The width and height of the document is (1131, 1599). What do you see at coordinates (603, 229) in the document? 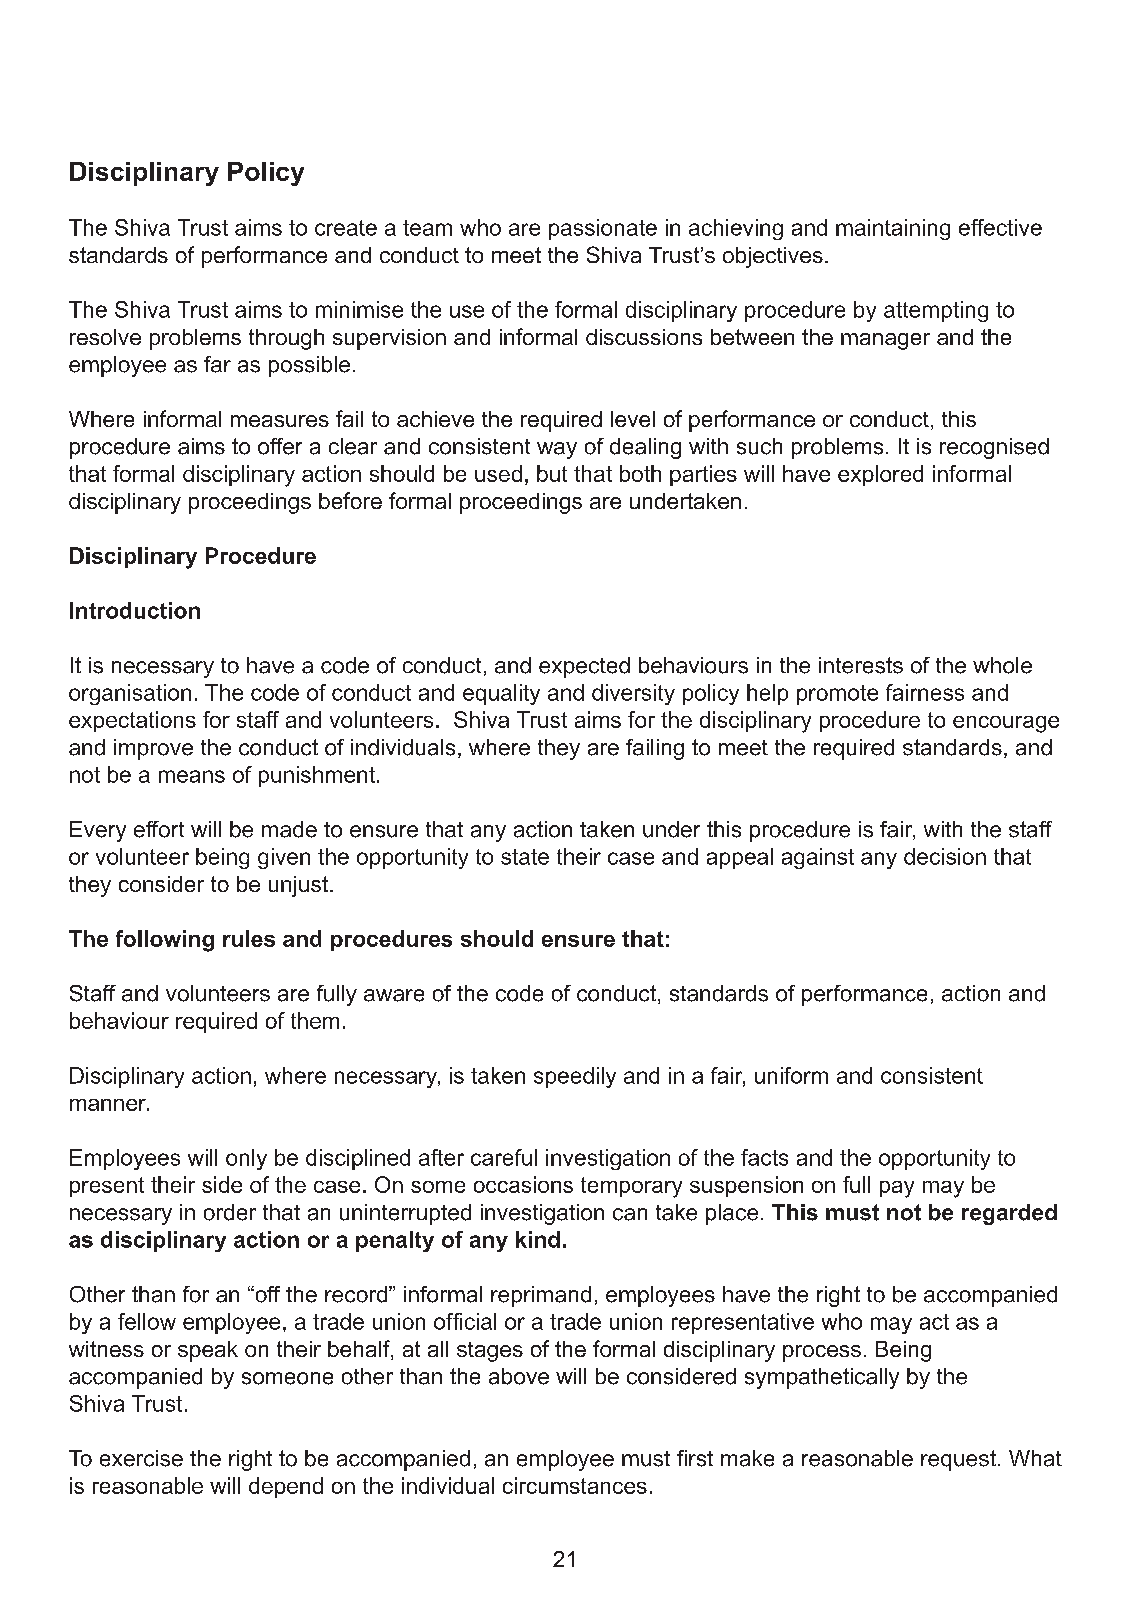
I see `passionate` at bounding box center [603, 229].
